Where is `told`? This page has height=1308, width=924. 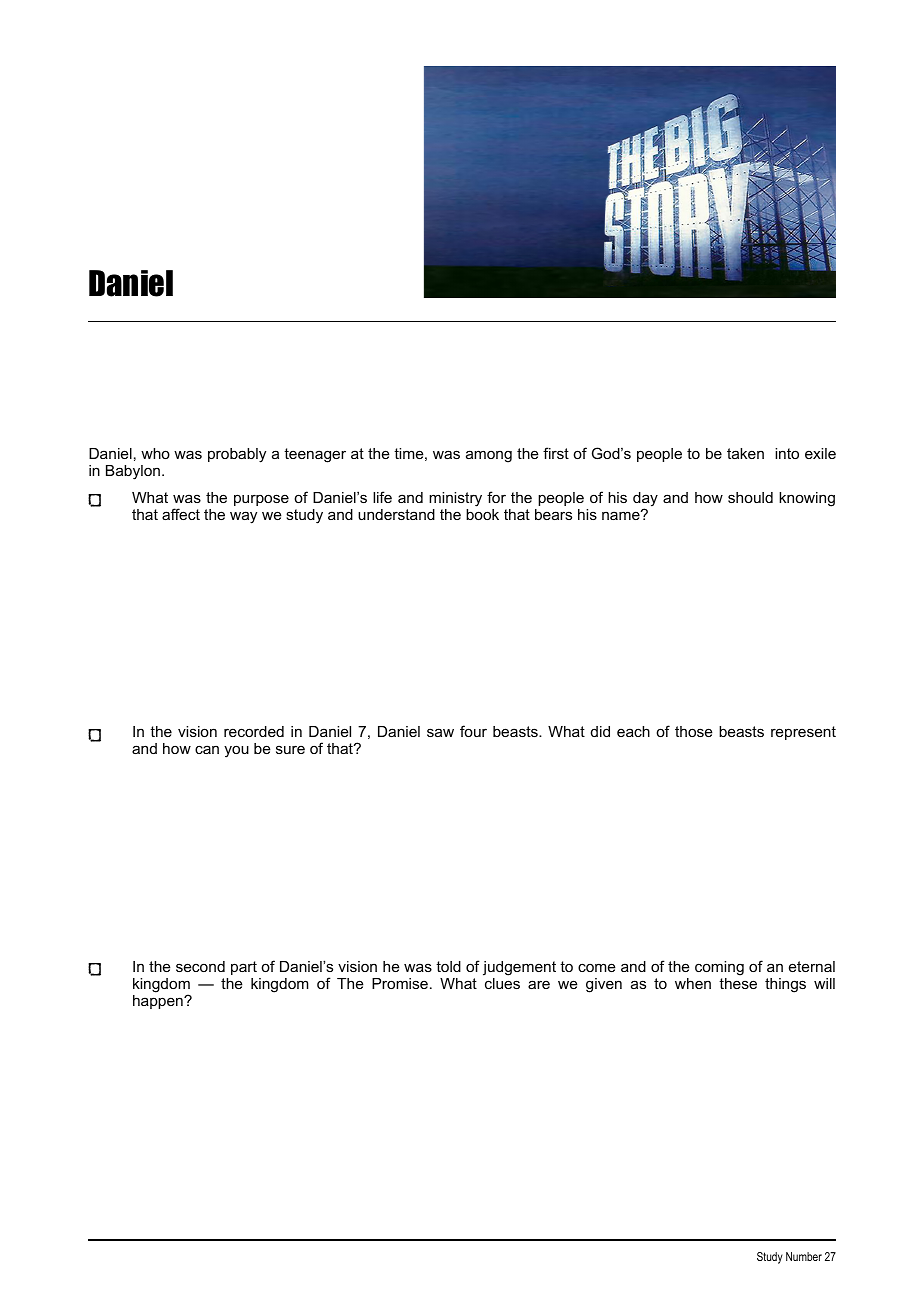 told is located at coordinates (448, 966).
